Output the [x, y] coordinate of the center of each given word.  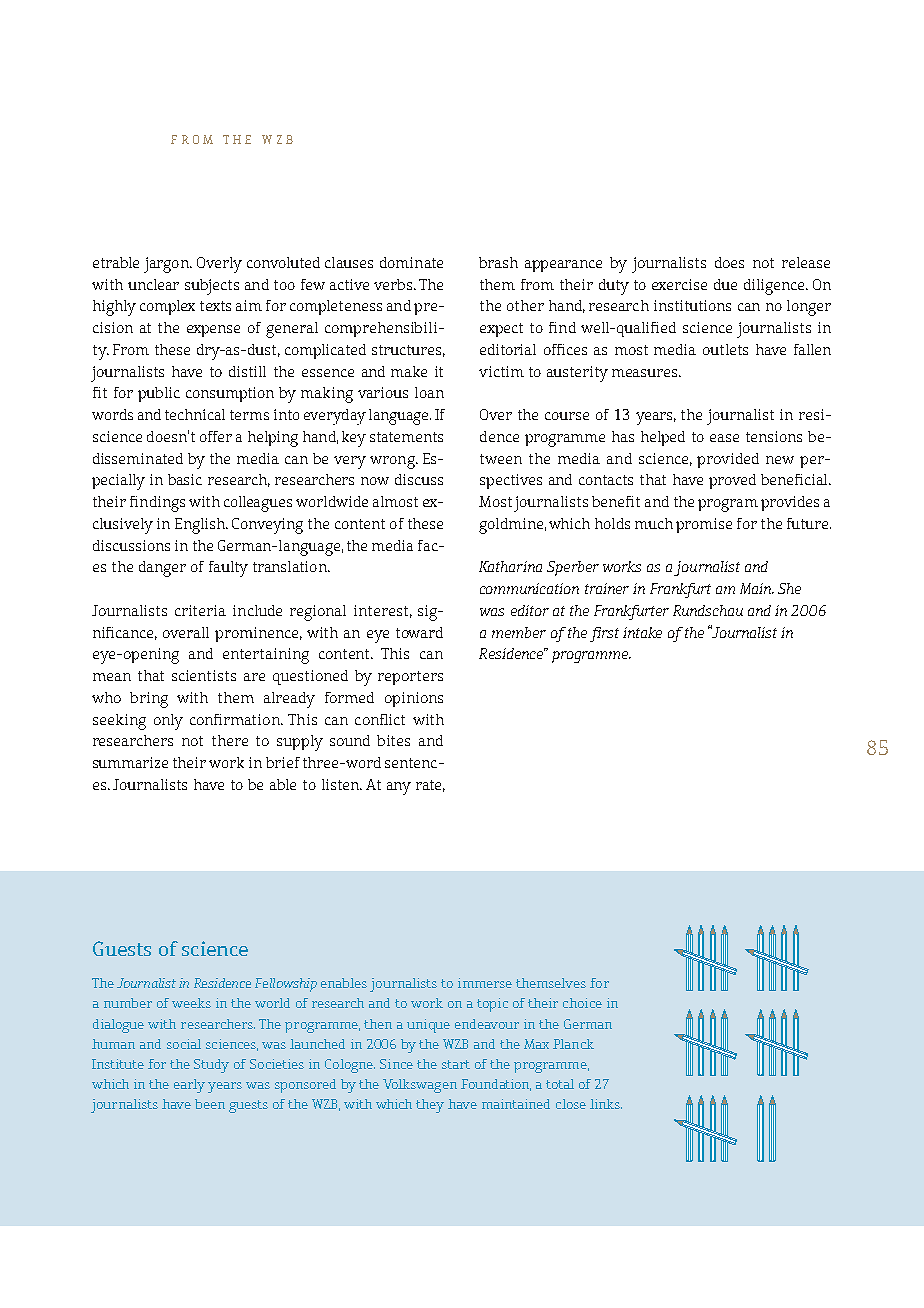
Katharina [510, 566]
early [189, 1086]
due [725, 284]
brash [498, 262]
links [606, 1104]
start [456, 1064]
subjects [212, 287]
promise [704, 525]
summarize [130, 762]
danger [162, 569]
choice [582, 1003]
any [399, 788]
